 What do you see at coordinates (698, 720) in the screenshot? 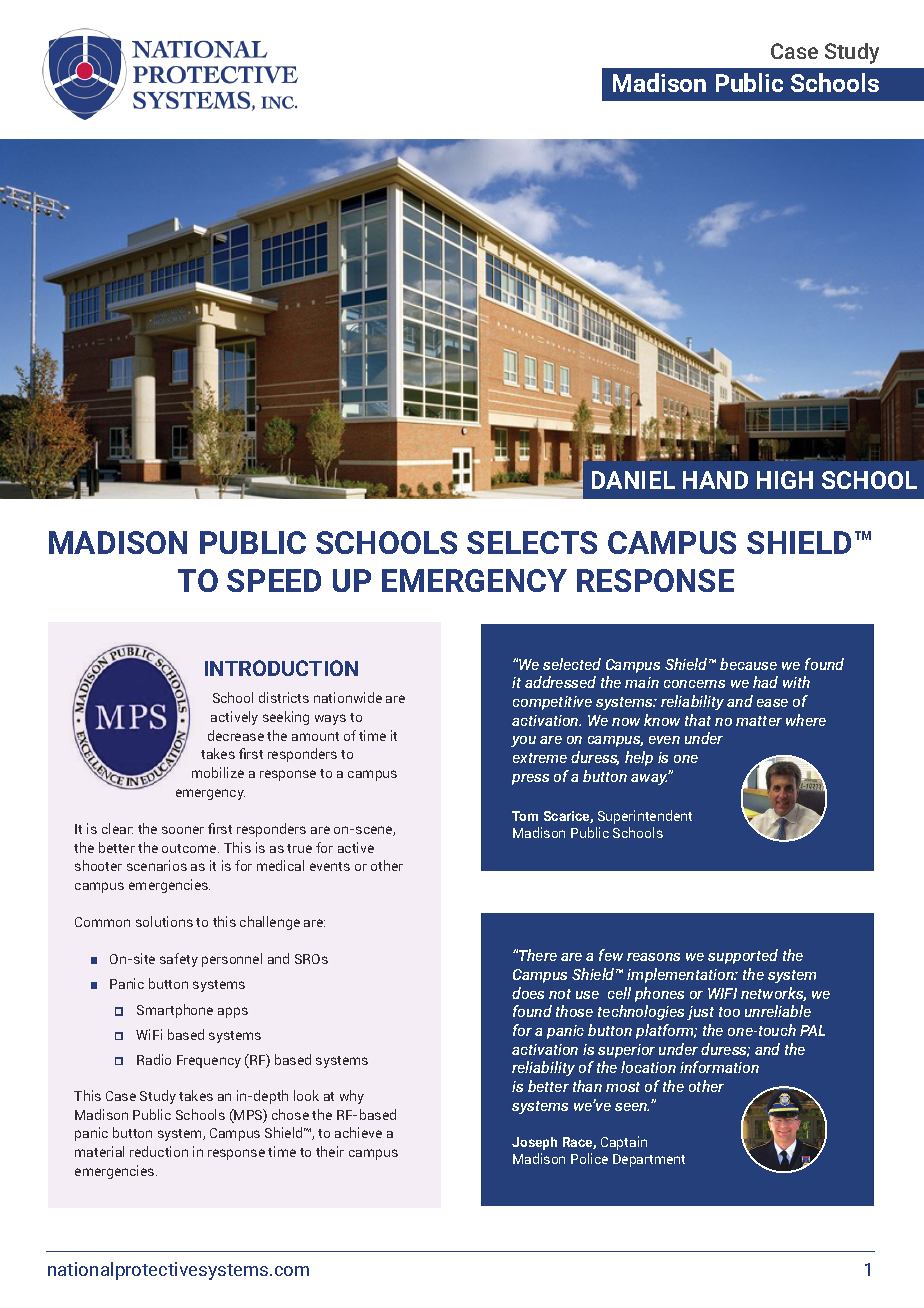
I see `that` at bounding box center [698, 720].
